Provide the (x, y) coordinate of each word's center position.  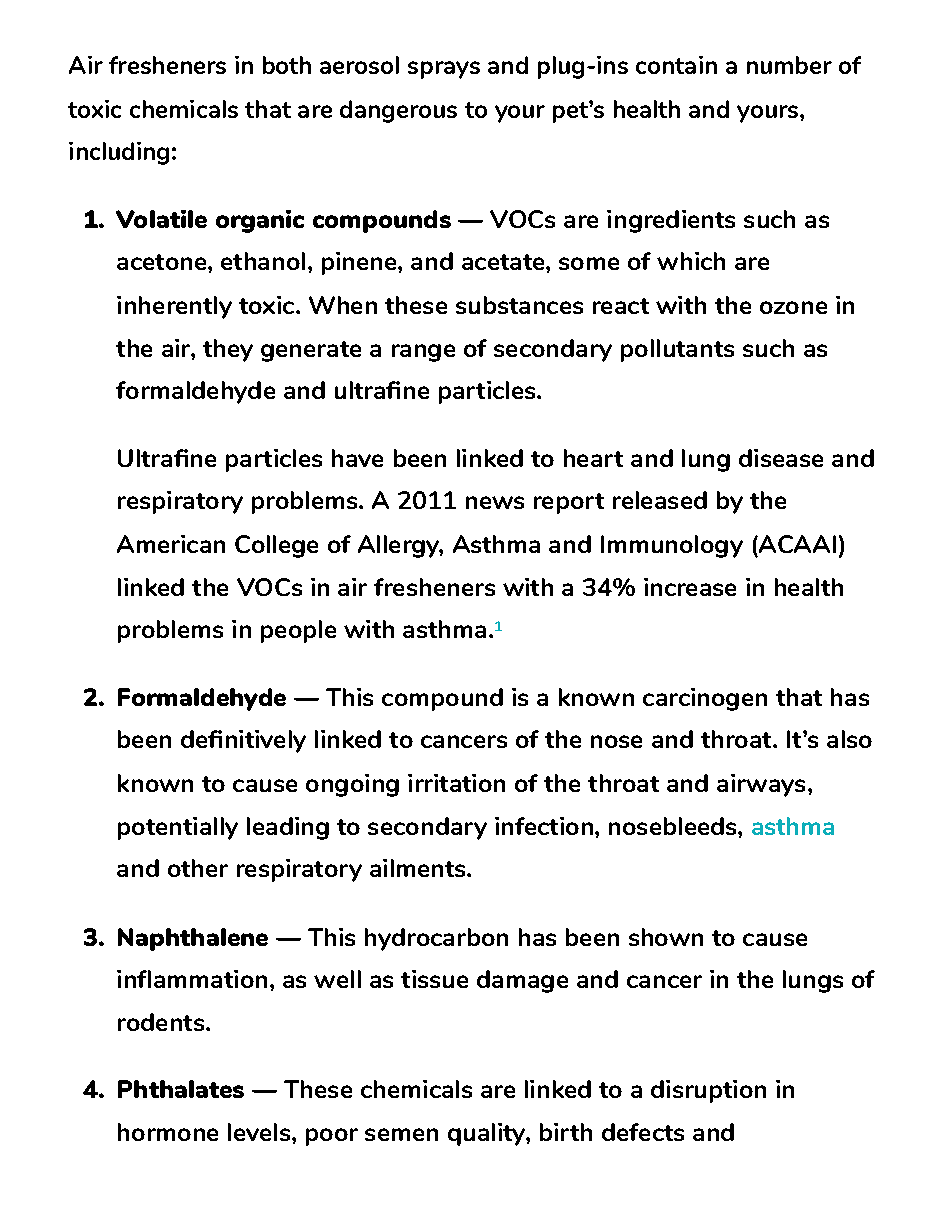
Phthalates (181, 1089)
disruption (708, 1091)
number (789, 65)
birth (566, 1132)
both (287, 65)
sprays (444, 70)
